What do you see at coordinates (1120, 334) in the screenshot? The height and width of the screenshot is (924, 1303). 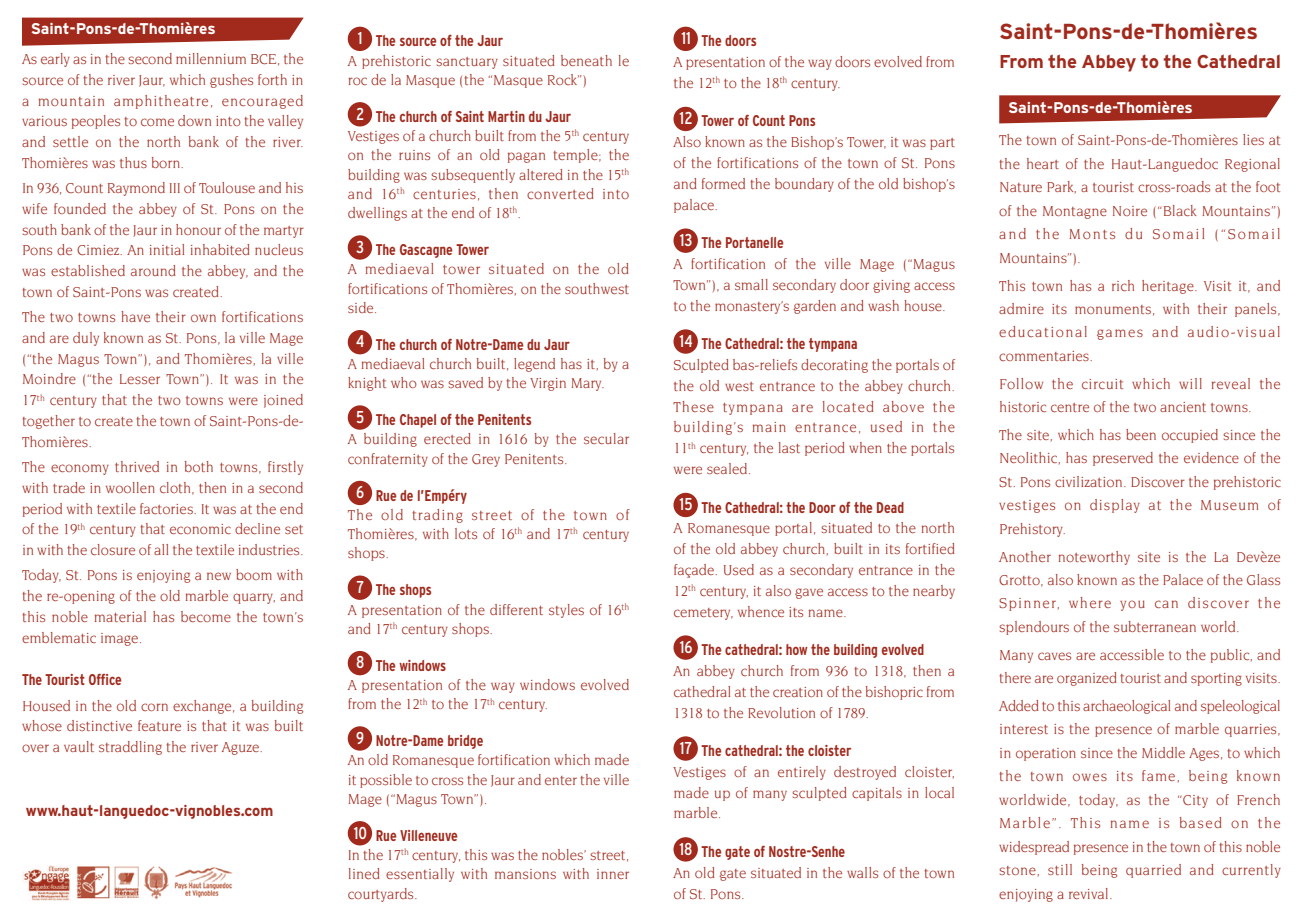 I see `games` at bounding box center [1120, 334].
